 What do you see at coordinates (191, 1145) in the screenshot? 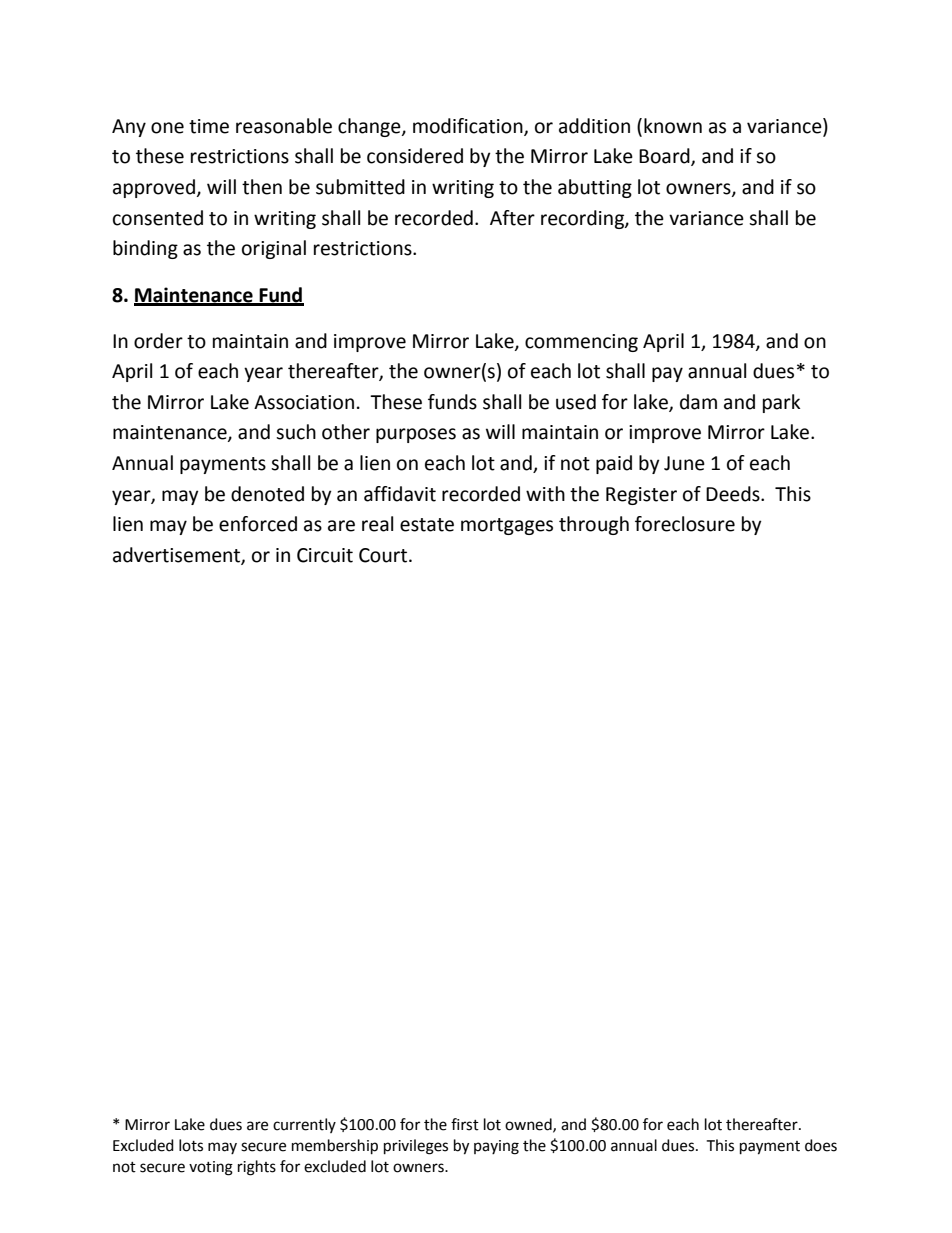
I see `lots` at bounding box center [191, 1145].
